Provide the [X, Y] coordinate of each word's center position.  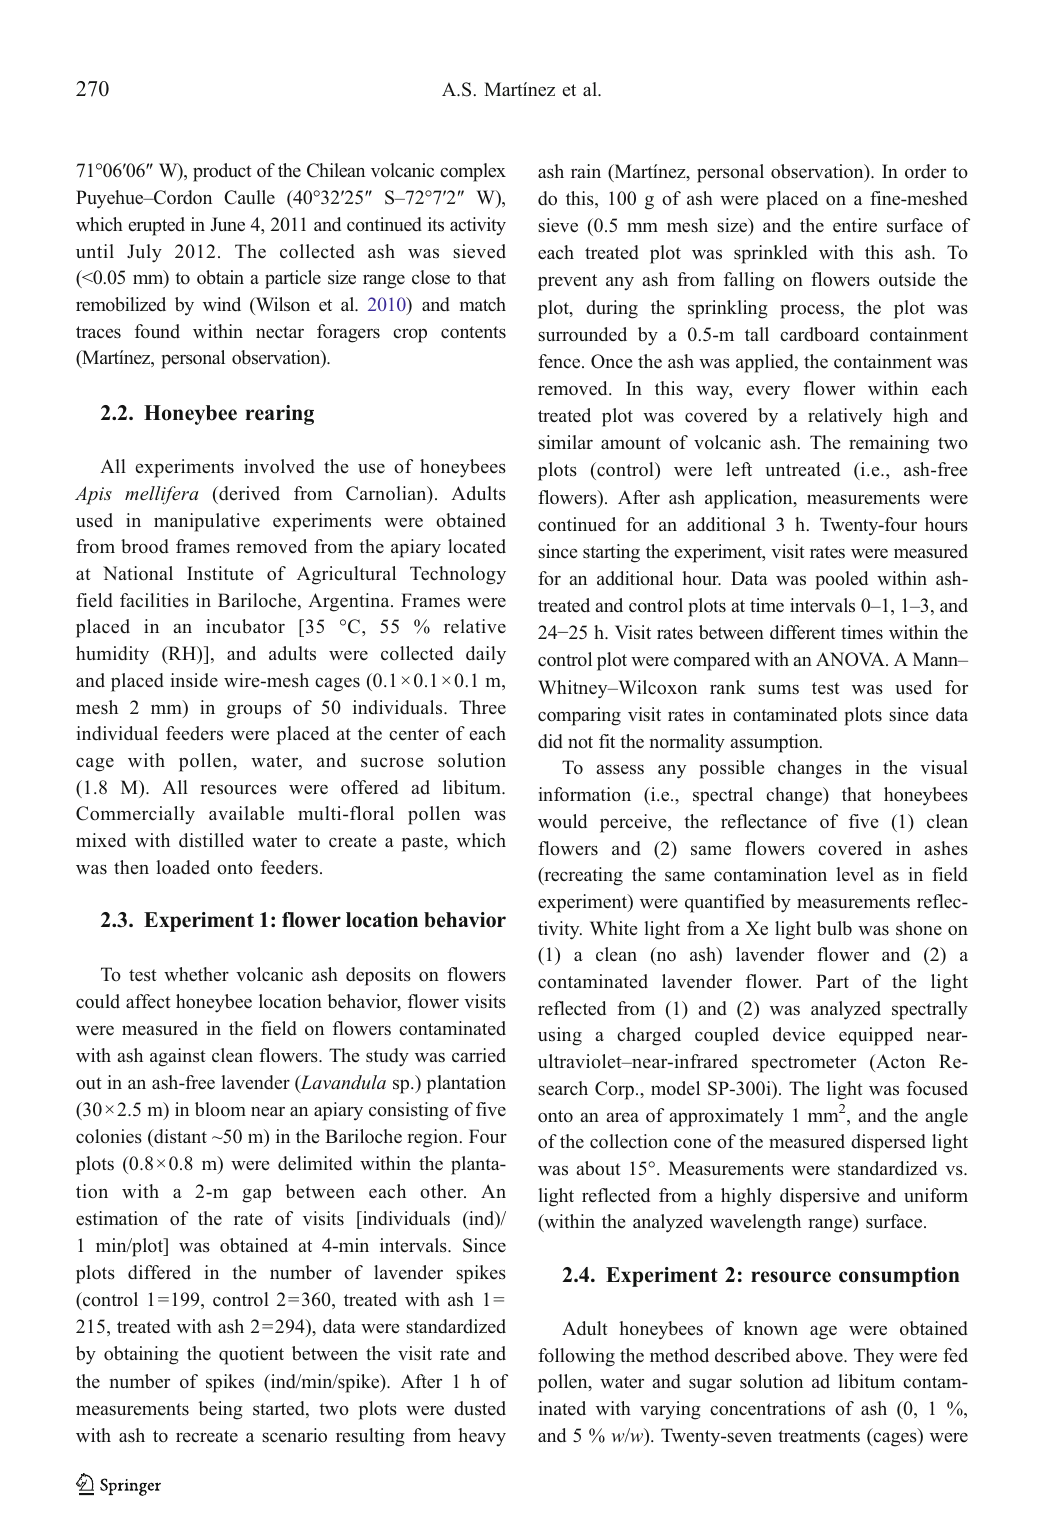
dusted [480, 1408]
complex [473, 172]
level [855, 874]
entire [855, 225]
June [227, 224]
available [246, 813]
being [220, 1410]
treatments [819, 1436]
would [562, 821]
